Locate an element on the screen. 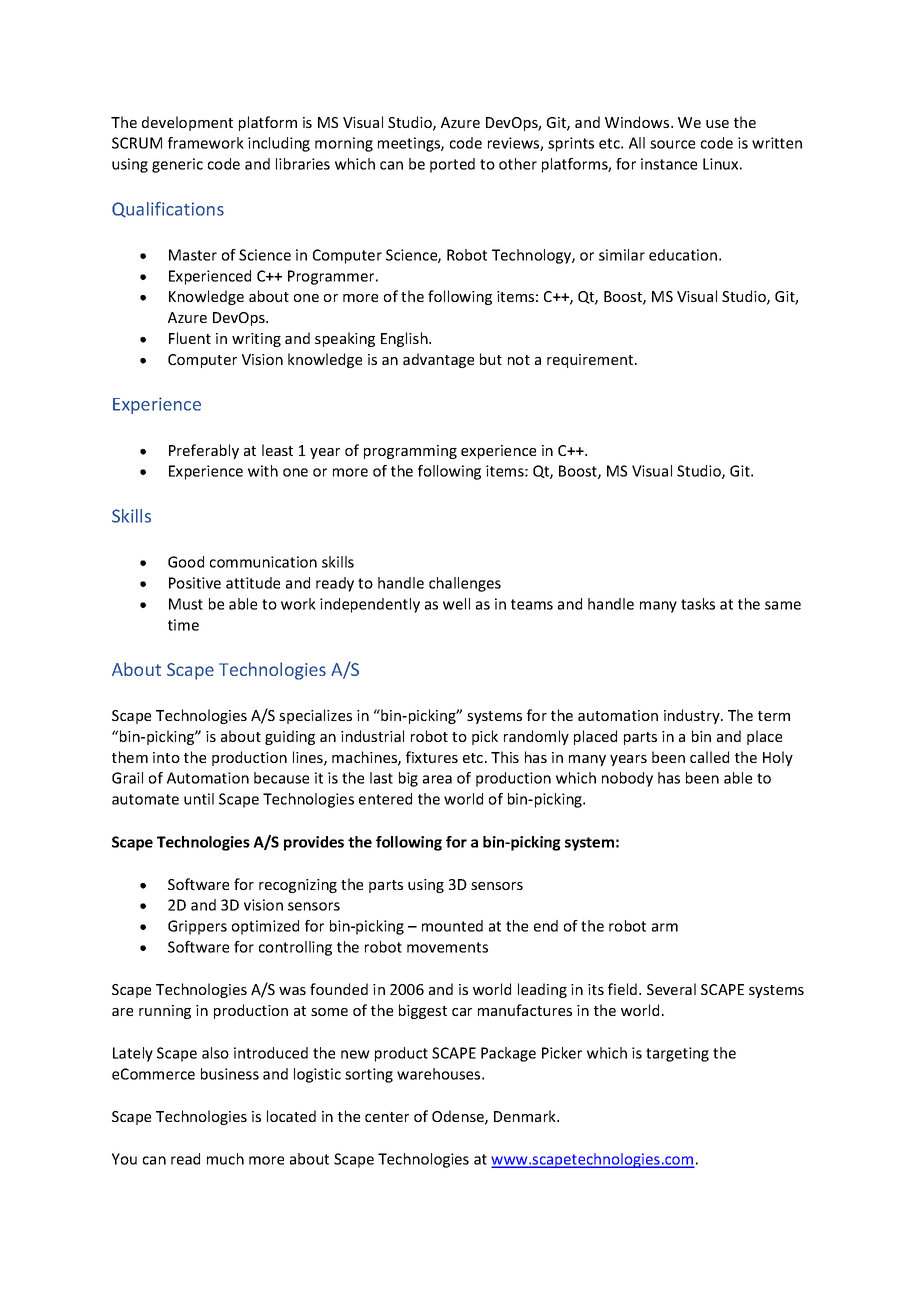 The height and width of the screenshot is (1308, 924). generic is located at coordinates (177, 165).
